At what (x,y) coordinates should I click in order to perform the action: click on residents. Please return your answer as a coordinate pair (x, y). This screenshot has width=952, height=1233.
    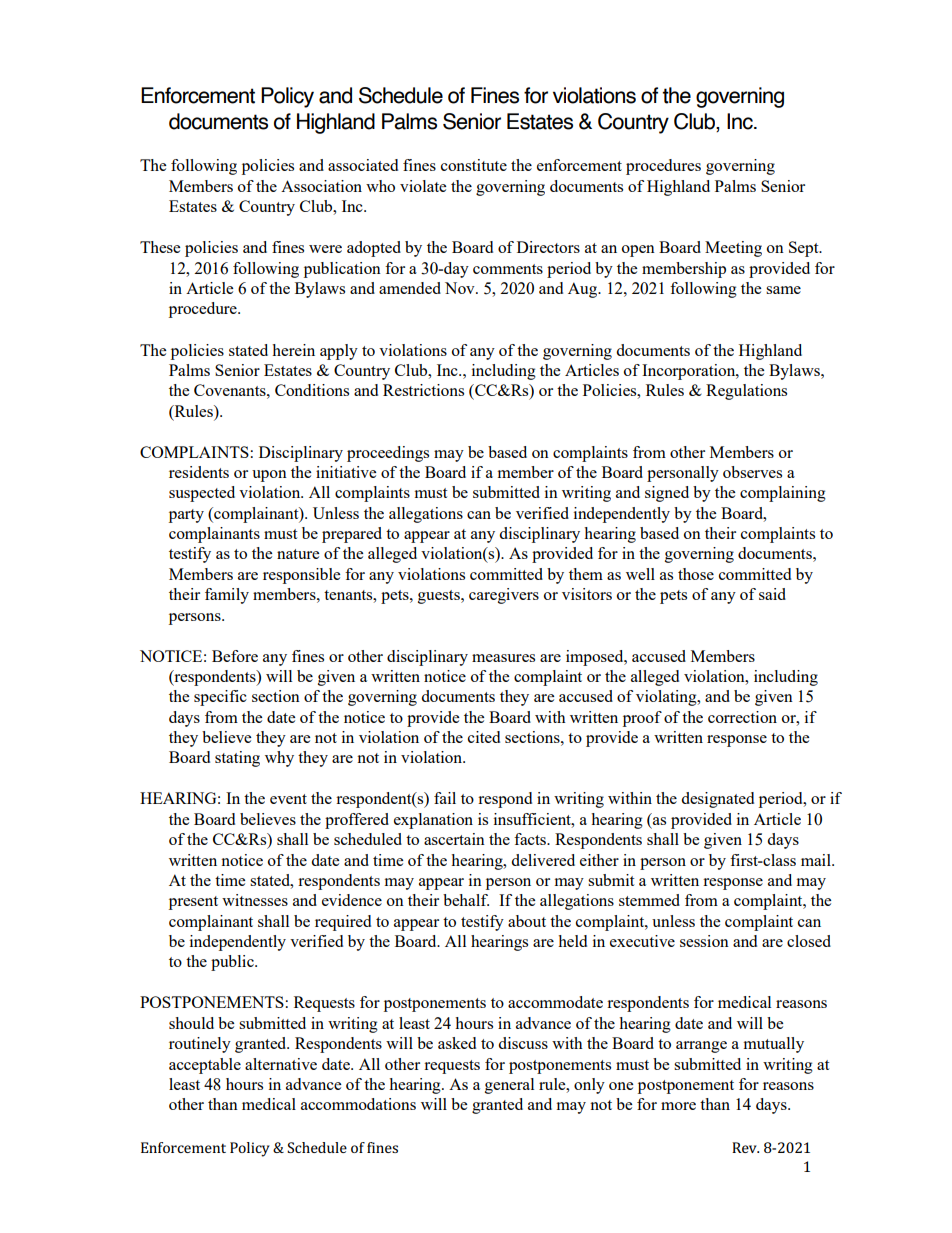
    Looking at the image, I should click on (199, 472).
